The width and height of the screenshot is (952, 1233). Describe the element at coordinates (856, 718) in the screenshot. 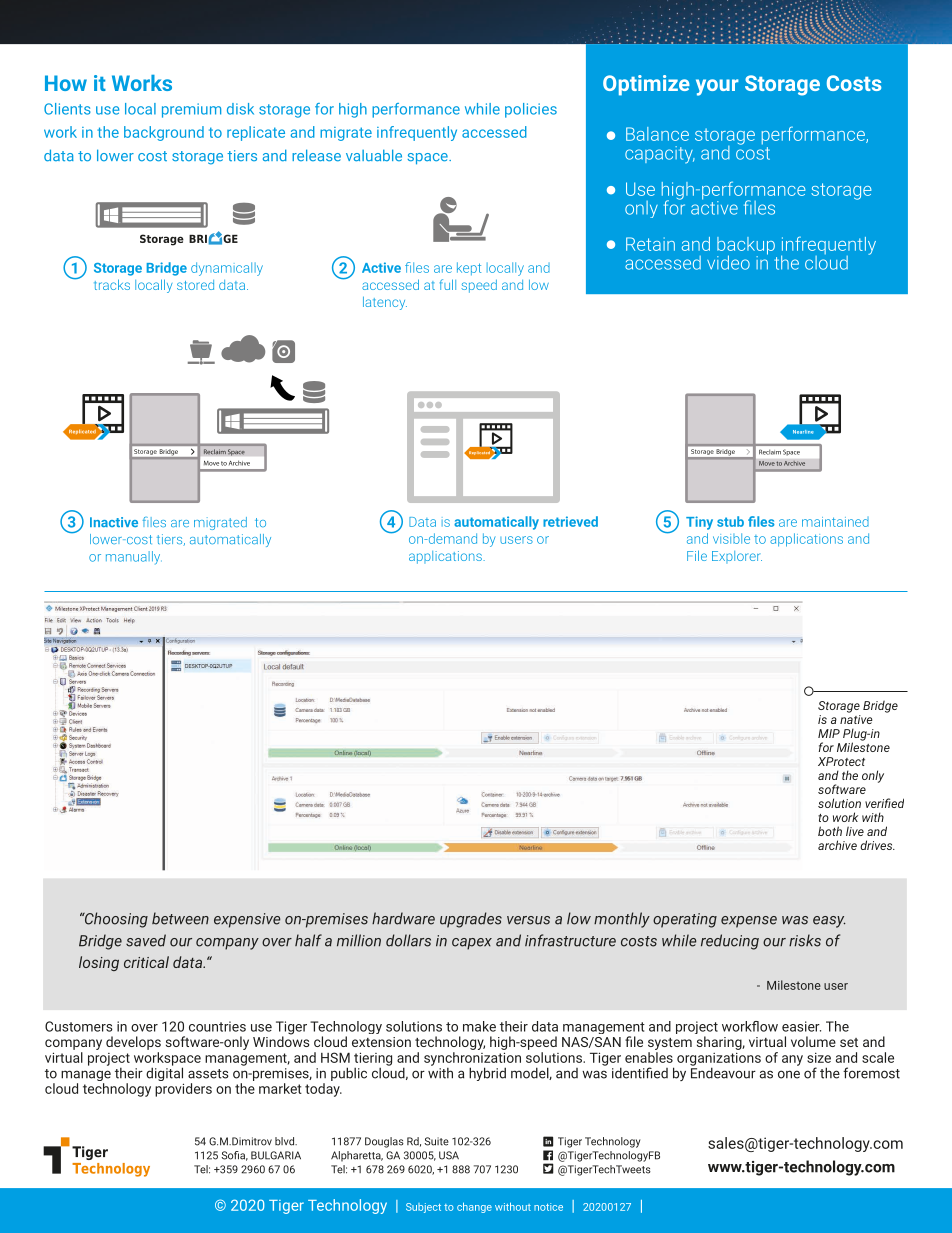

I see `native` at that location.
